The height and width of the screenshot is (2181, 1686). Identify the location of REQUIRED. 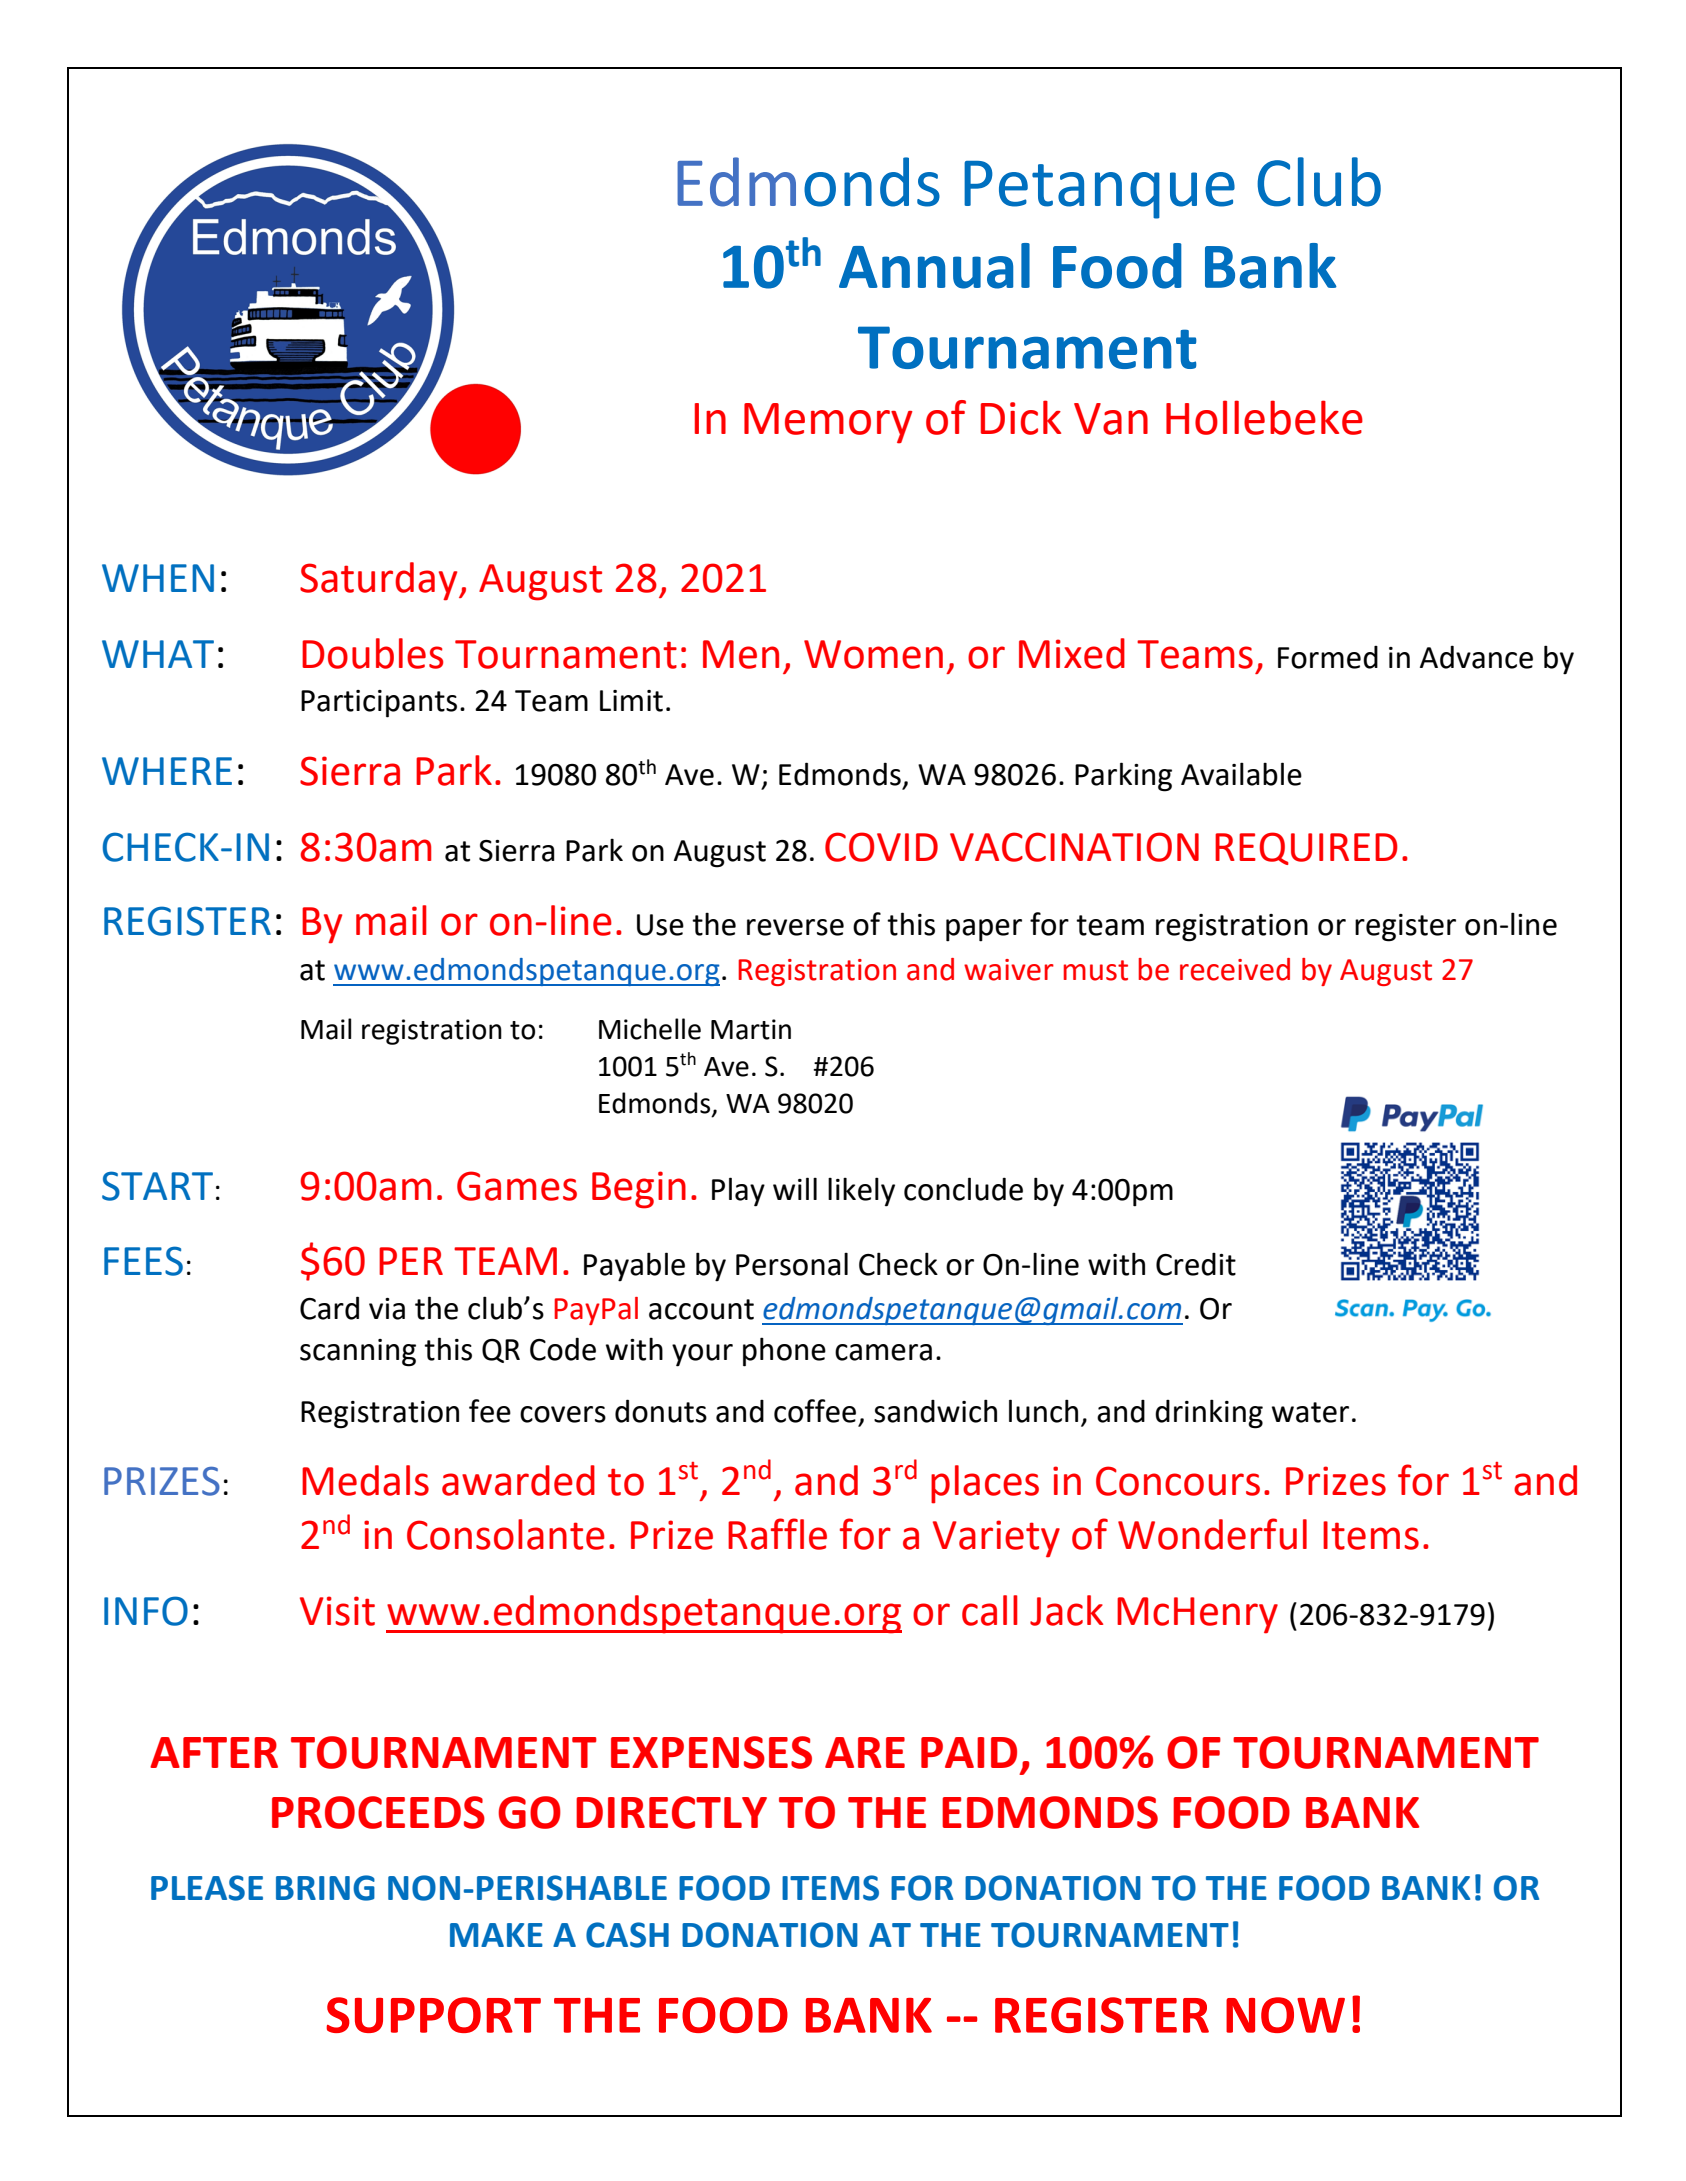
(1306, 848).
